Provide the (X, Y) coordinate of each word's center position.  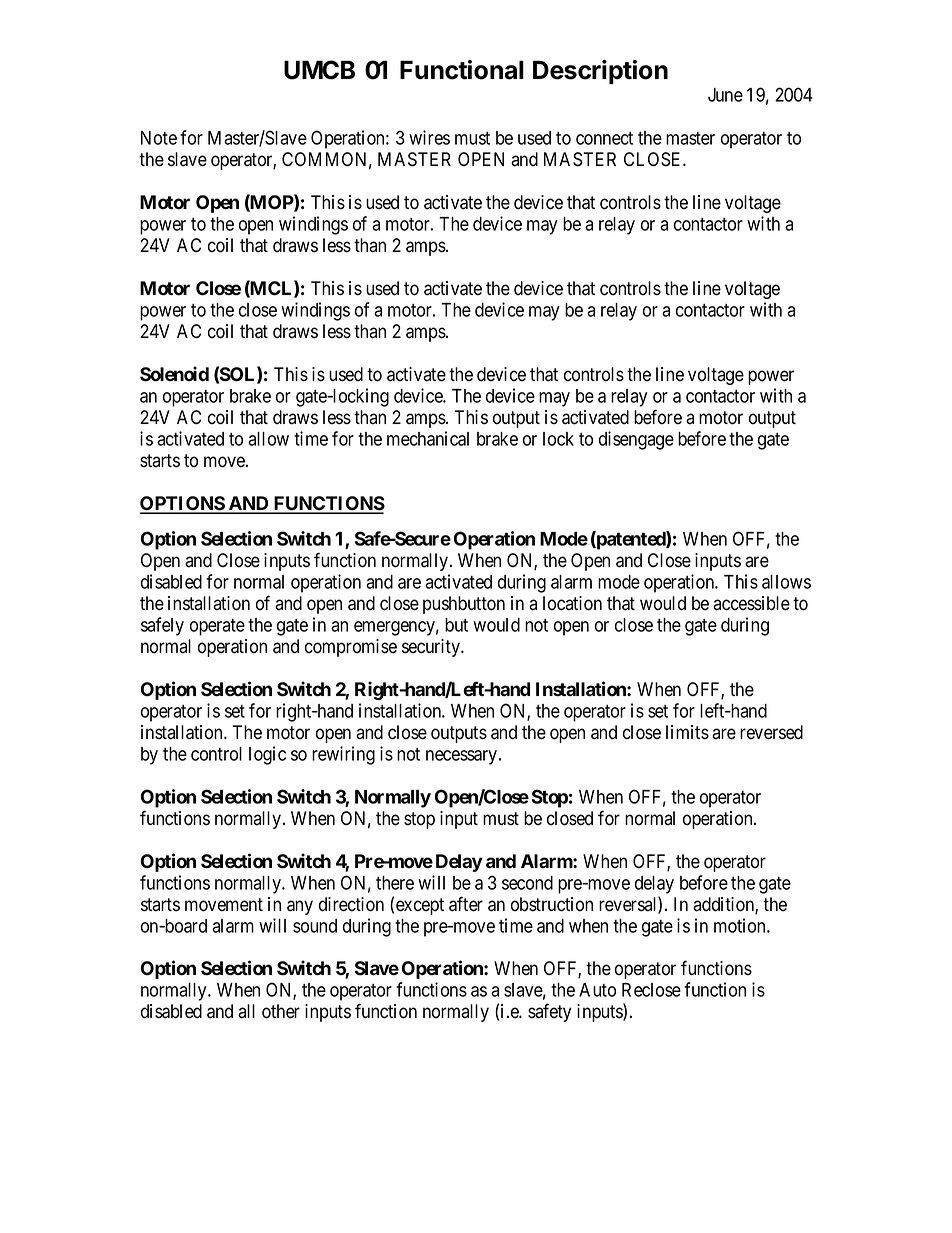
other (281, 1011)
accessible (751, 603)
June (725, 95)
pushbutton (464, 605)
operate (217, 627)
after (466, 904)
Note (159, 138)
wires (429, 137)
